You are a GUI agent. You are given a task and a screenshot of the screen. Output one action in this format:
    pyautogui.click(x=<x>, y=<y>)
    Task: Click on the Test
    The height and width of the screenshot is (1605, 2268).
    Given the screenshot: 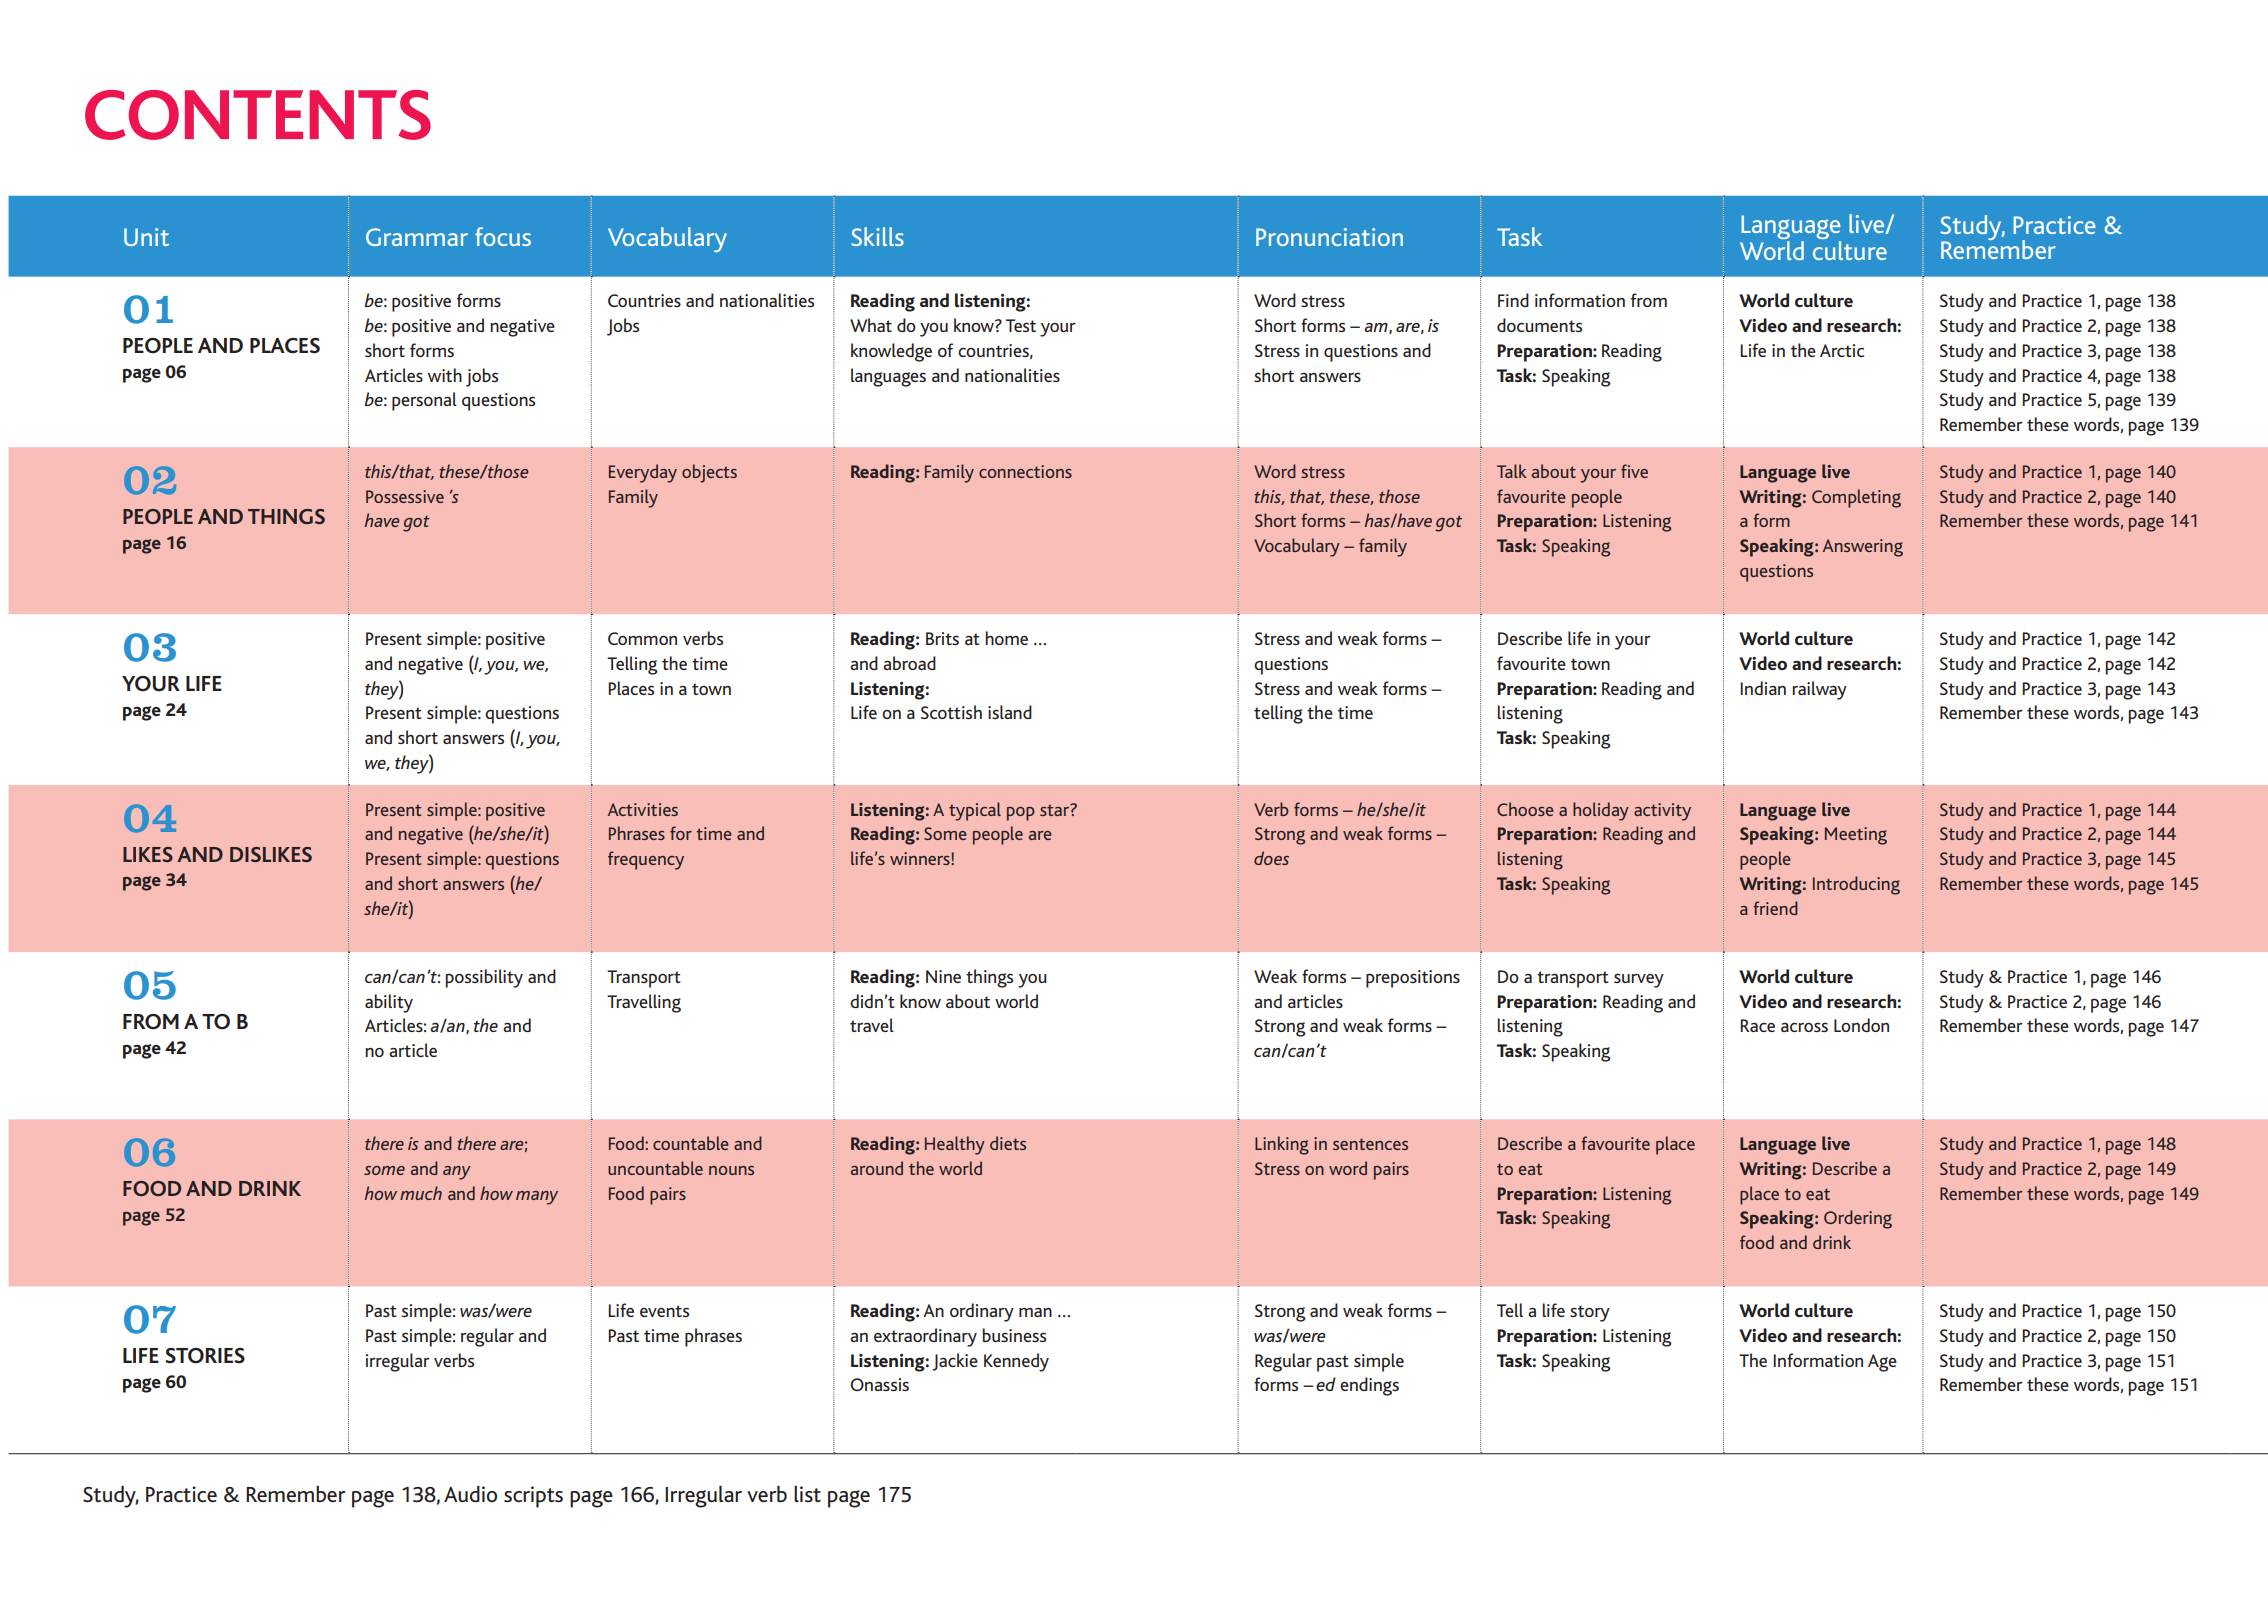 What is the action you would take?
    pyautogui.click(x=1021, y=325)
